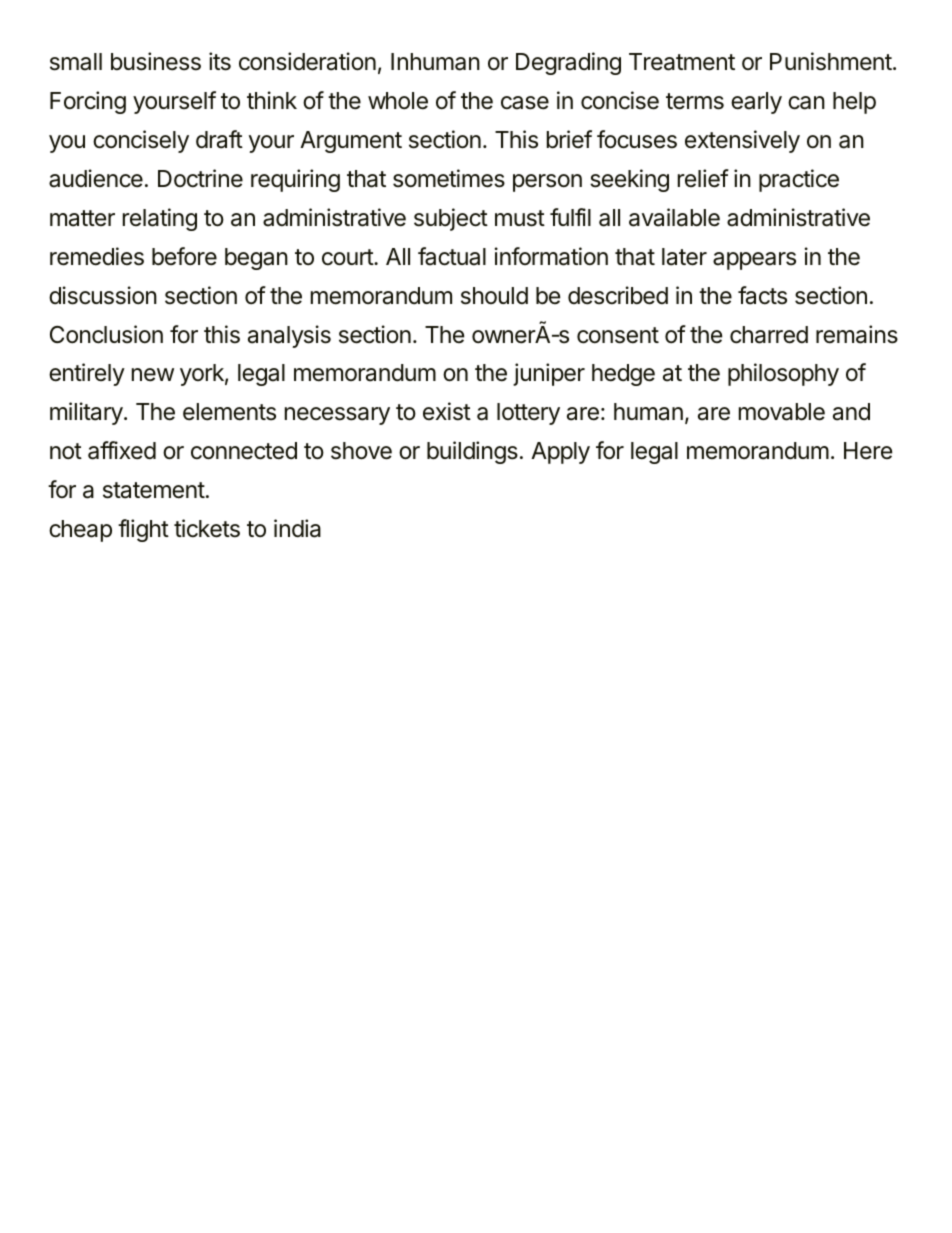 The width and height of the screenshot is (952, 1233). What do you see at coordinates (297, 528) in the screenshot?
I see `india` at bounding box center [297, 528].
